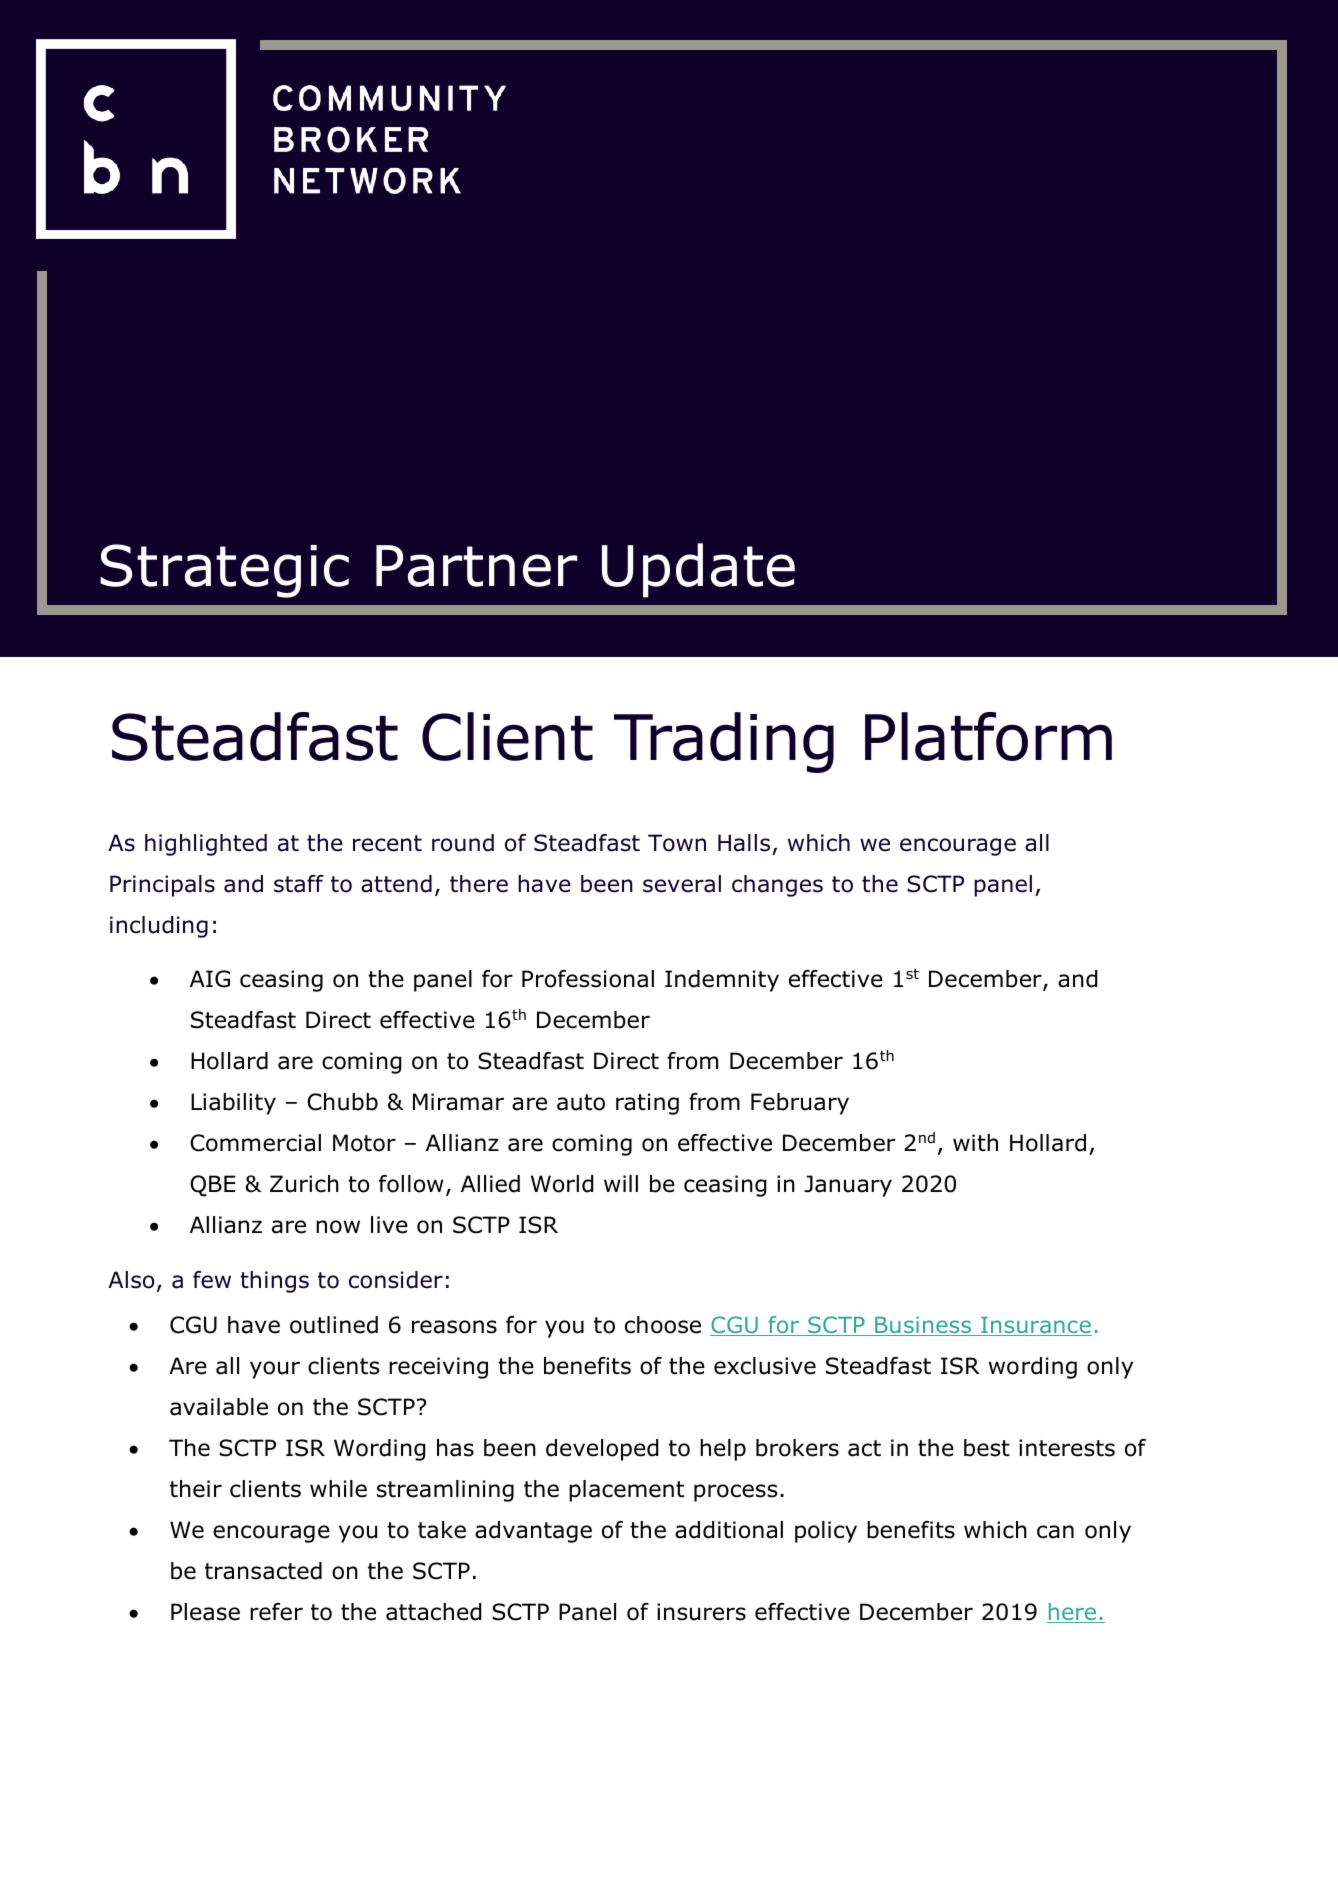 Image resolution: width=1338 pixels, height=1894 pixels. Describe the element at coordinates (224, 571) in the screenshot. I see `Strategic` at that location.
